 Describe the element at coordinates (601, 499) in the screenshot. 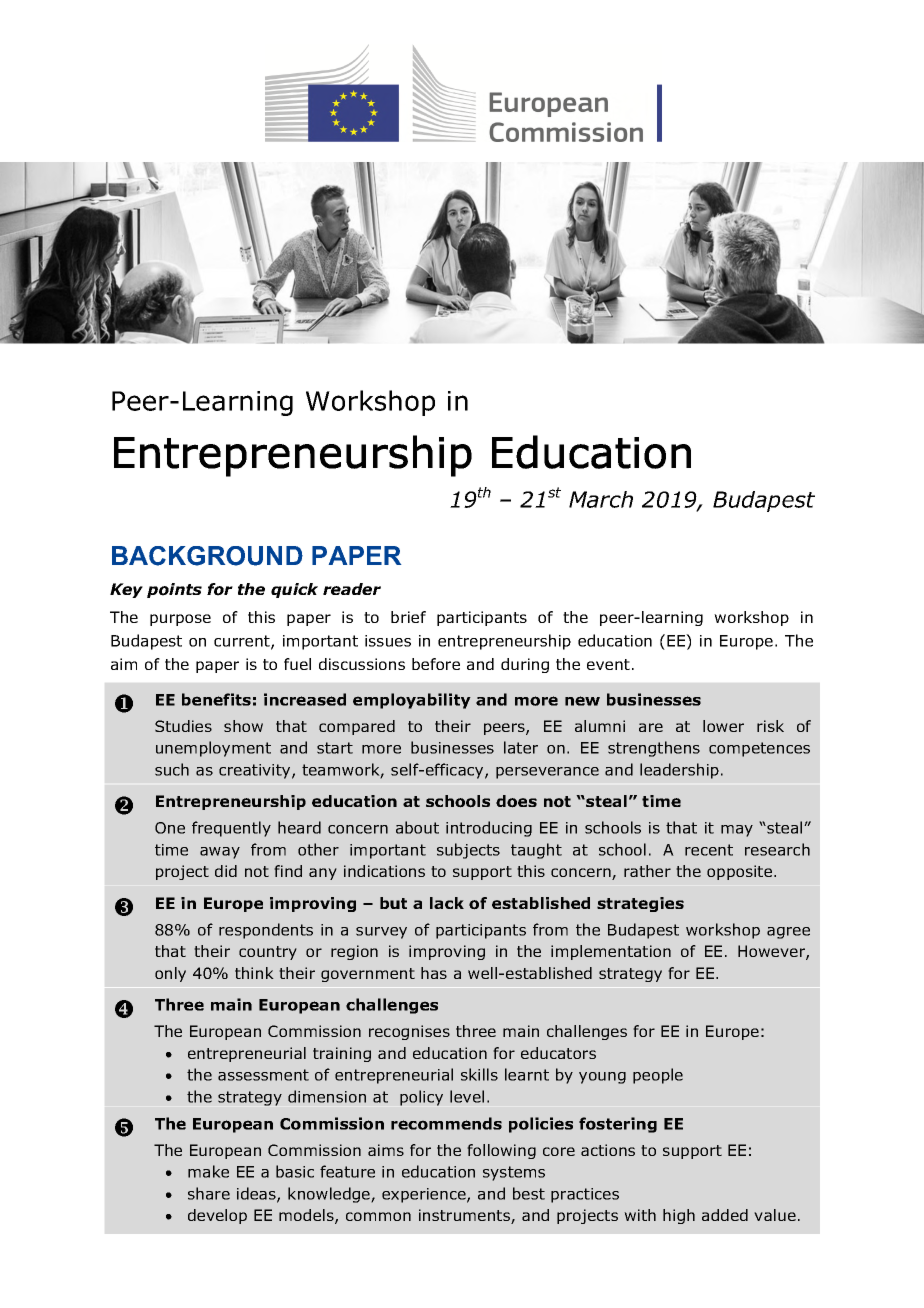

I see `March` at that location.
